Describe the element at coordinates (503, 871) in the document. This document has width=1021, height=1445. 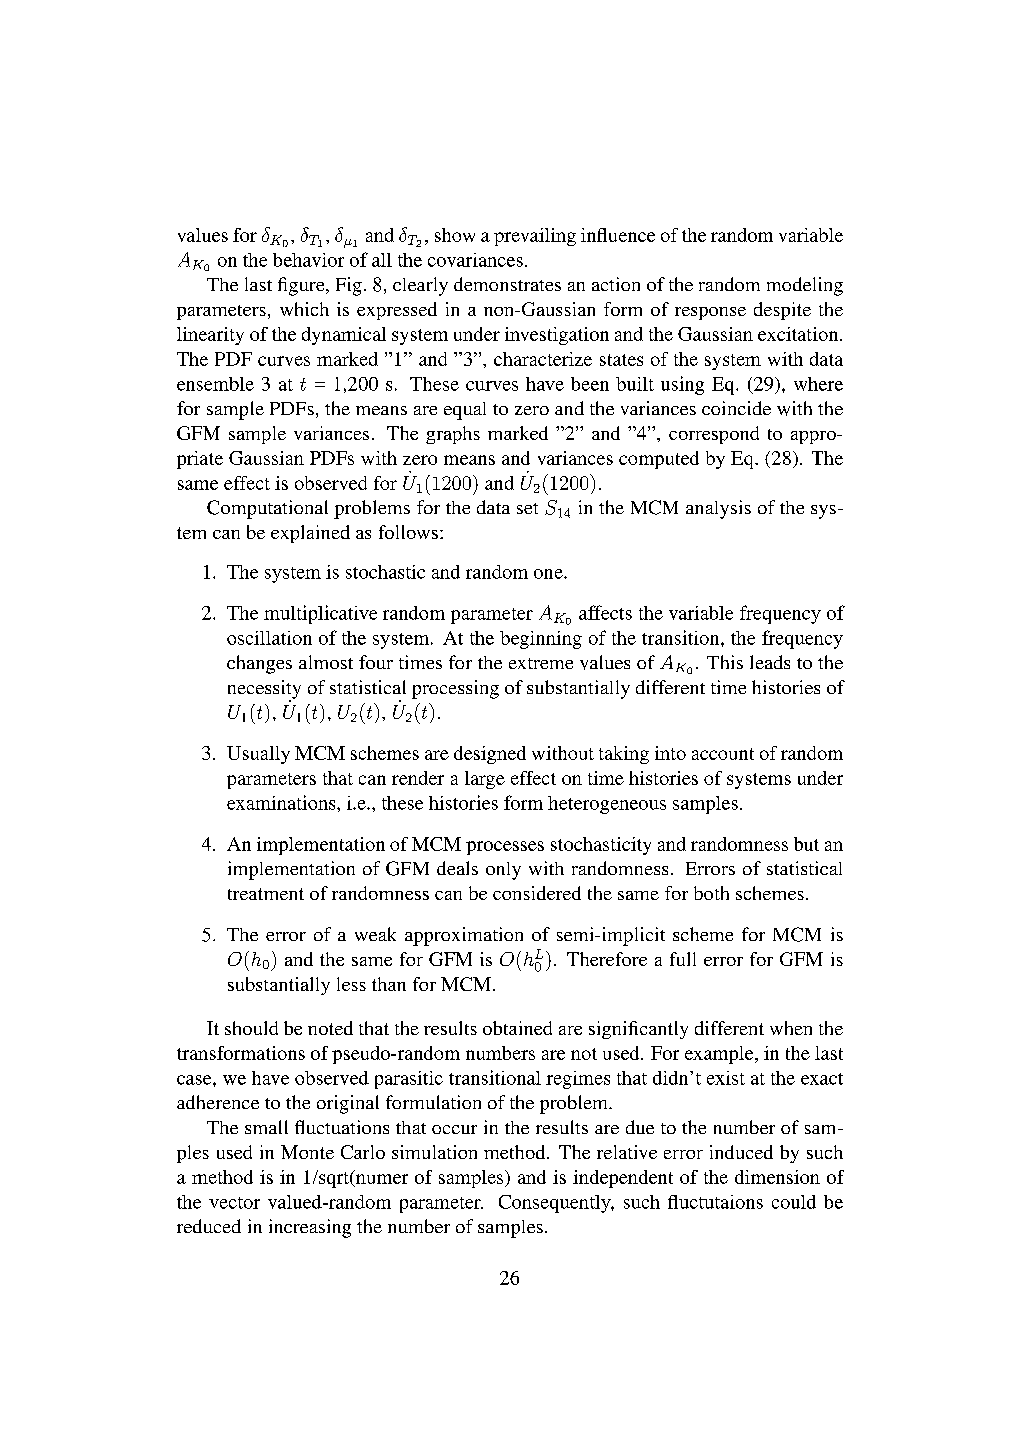
I see `only` at that location.
